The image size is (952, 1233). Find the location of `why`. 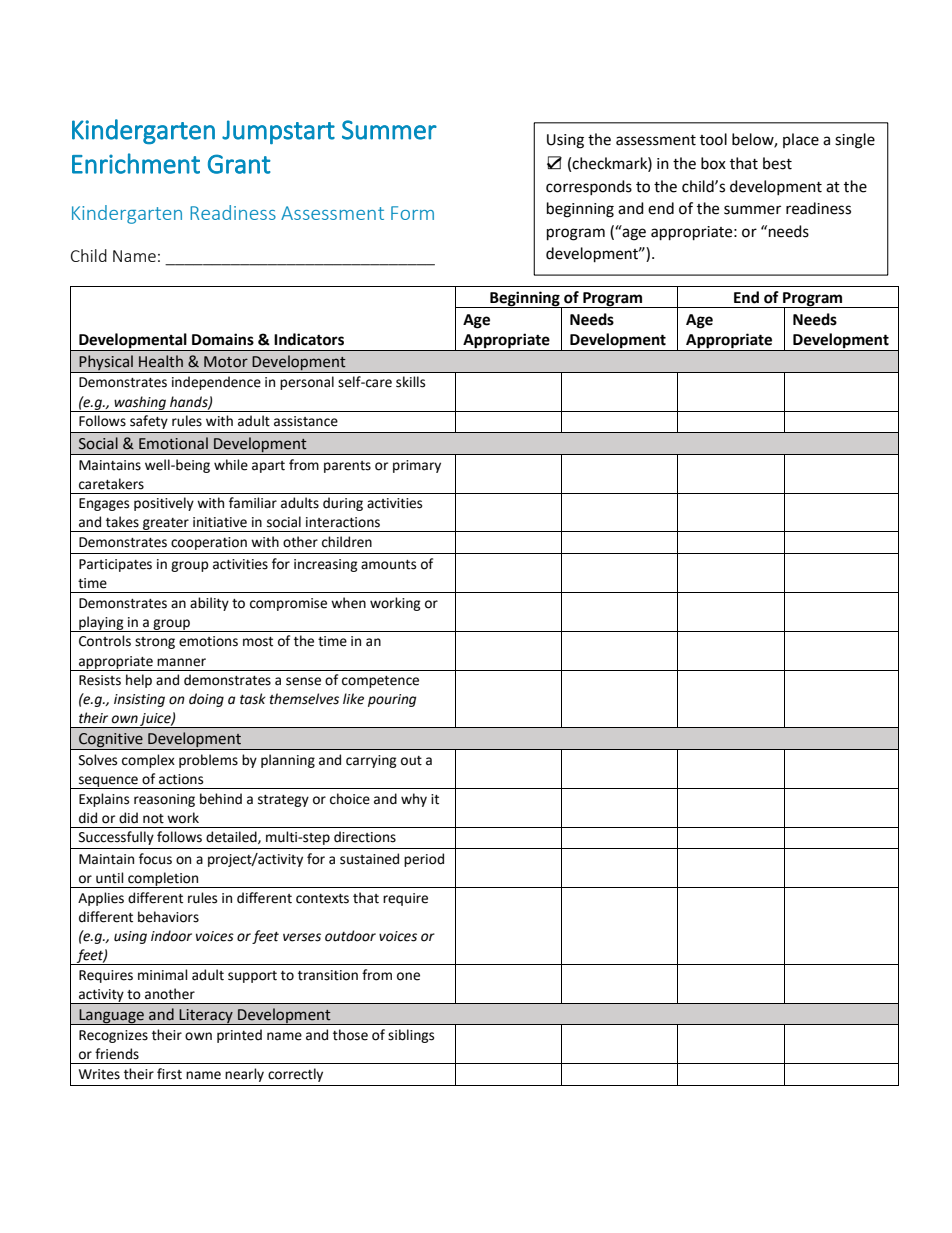

why is located at coordinates (414, 800).
